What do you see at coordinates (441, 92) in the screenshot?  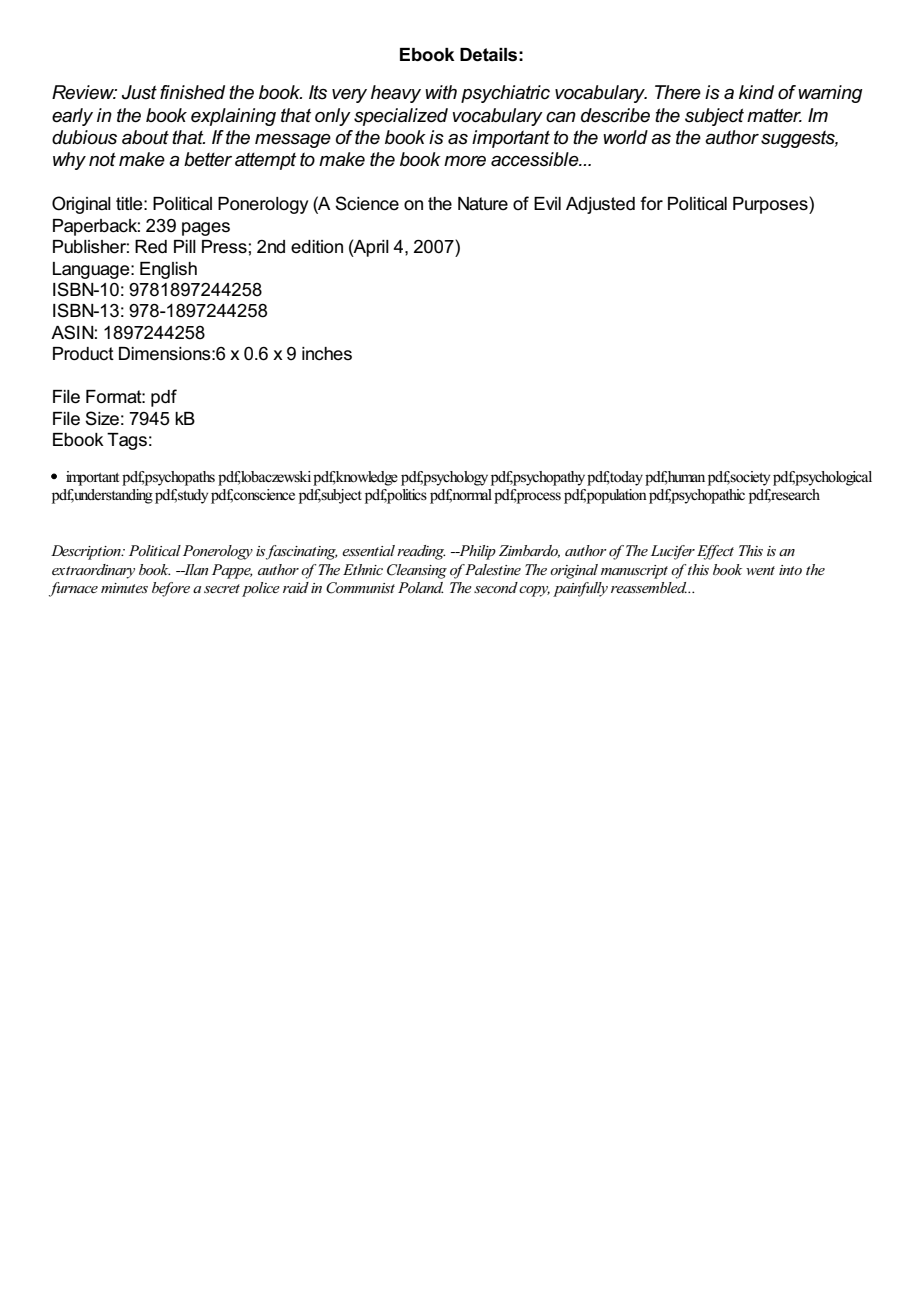 I see `with` at bounding box center [441, 92].
